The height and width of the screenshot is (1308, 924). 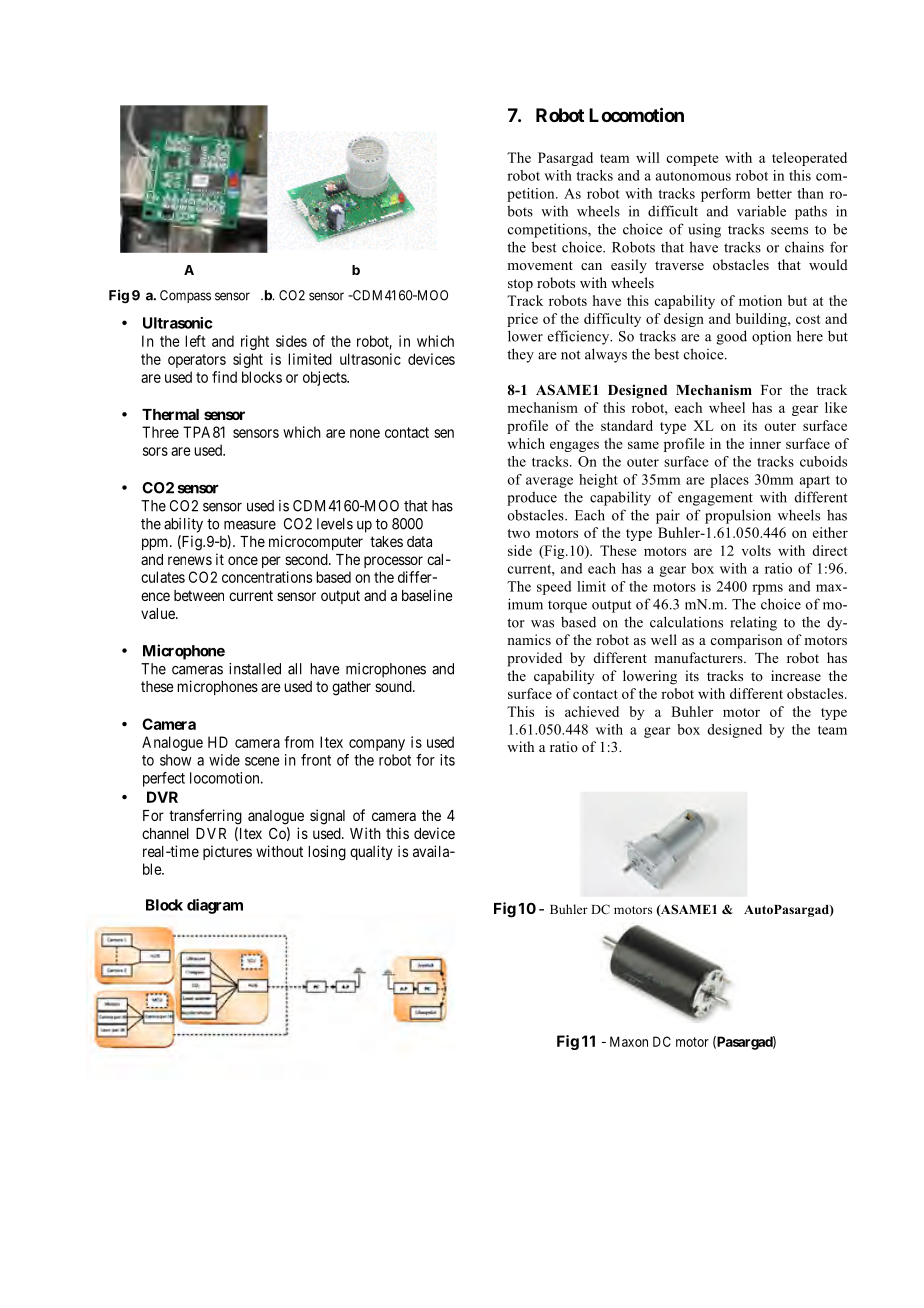 I want to click on propulsion, so click(x=738, y=516).
